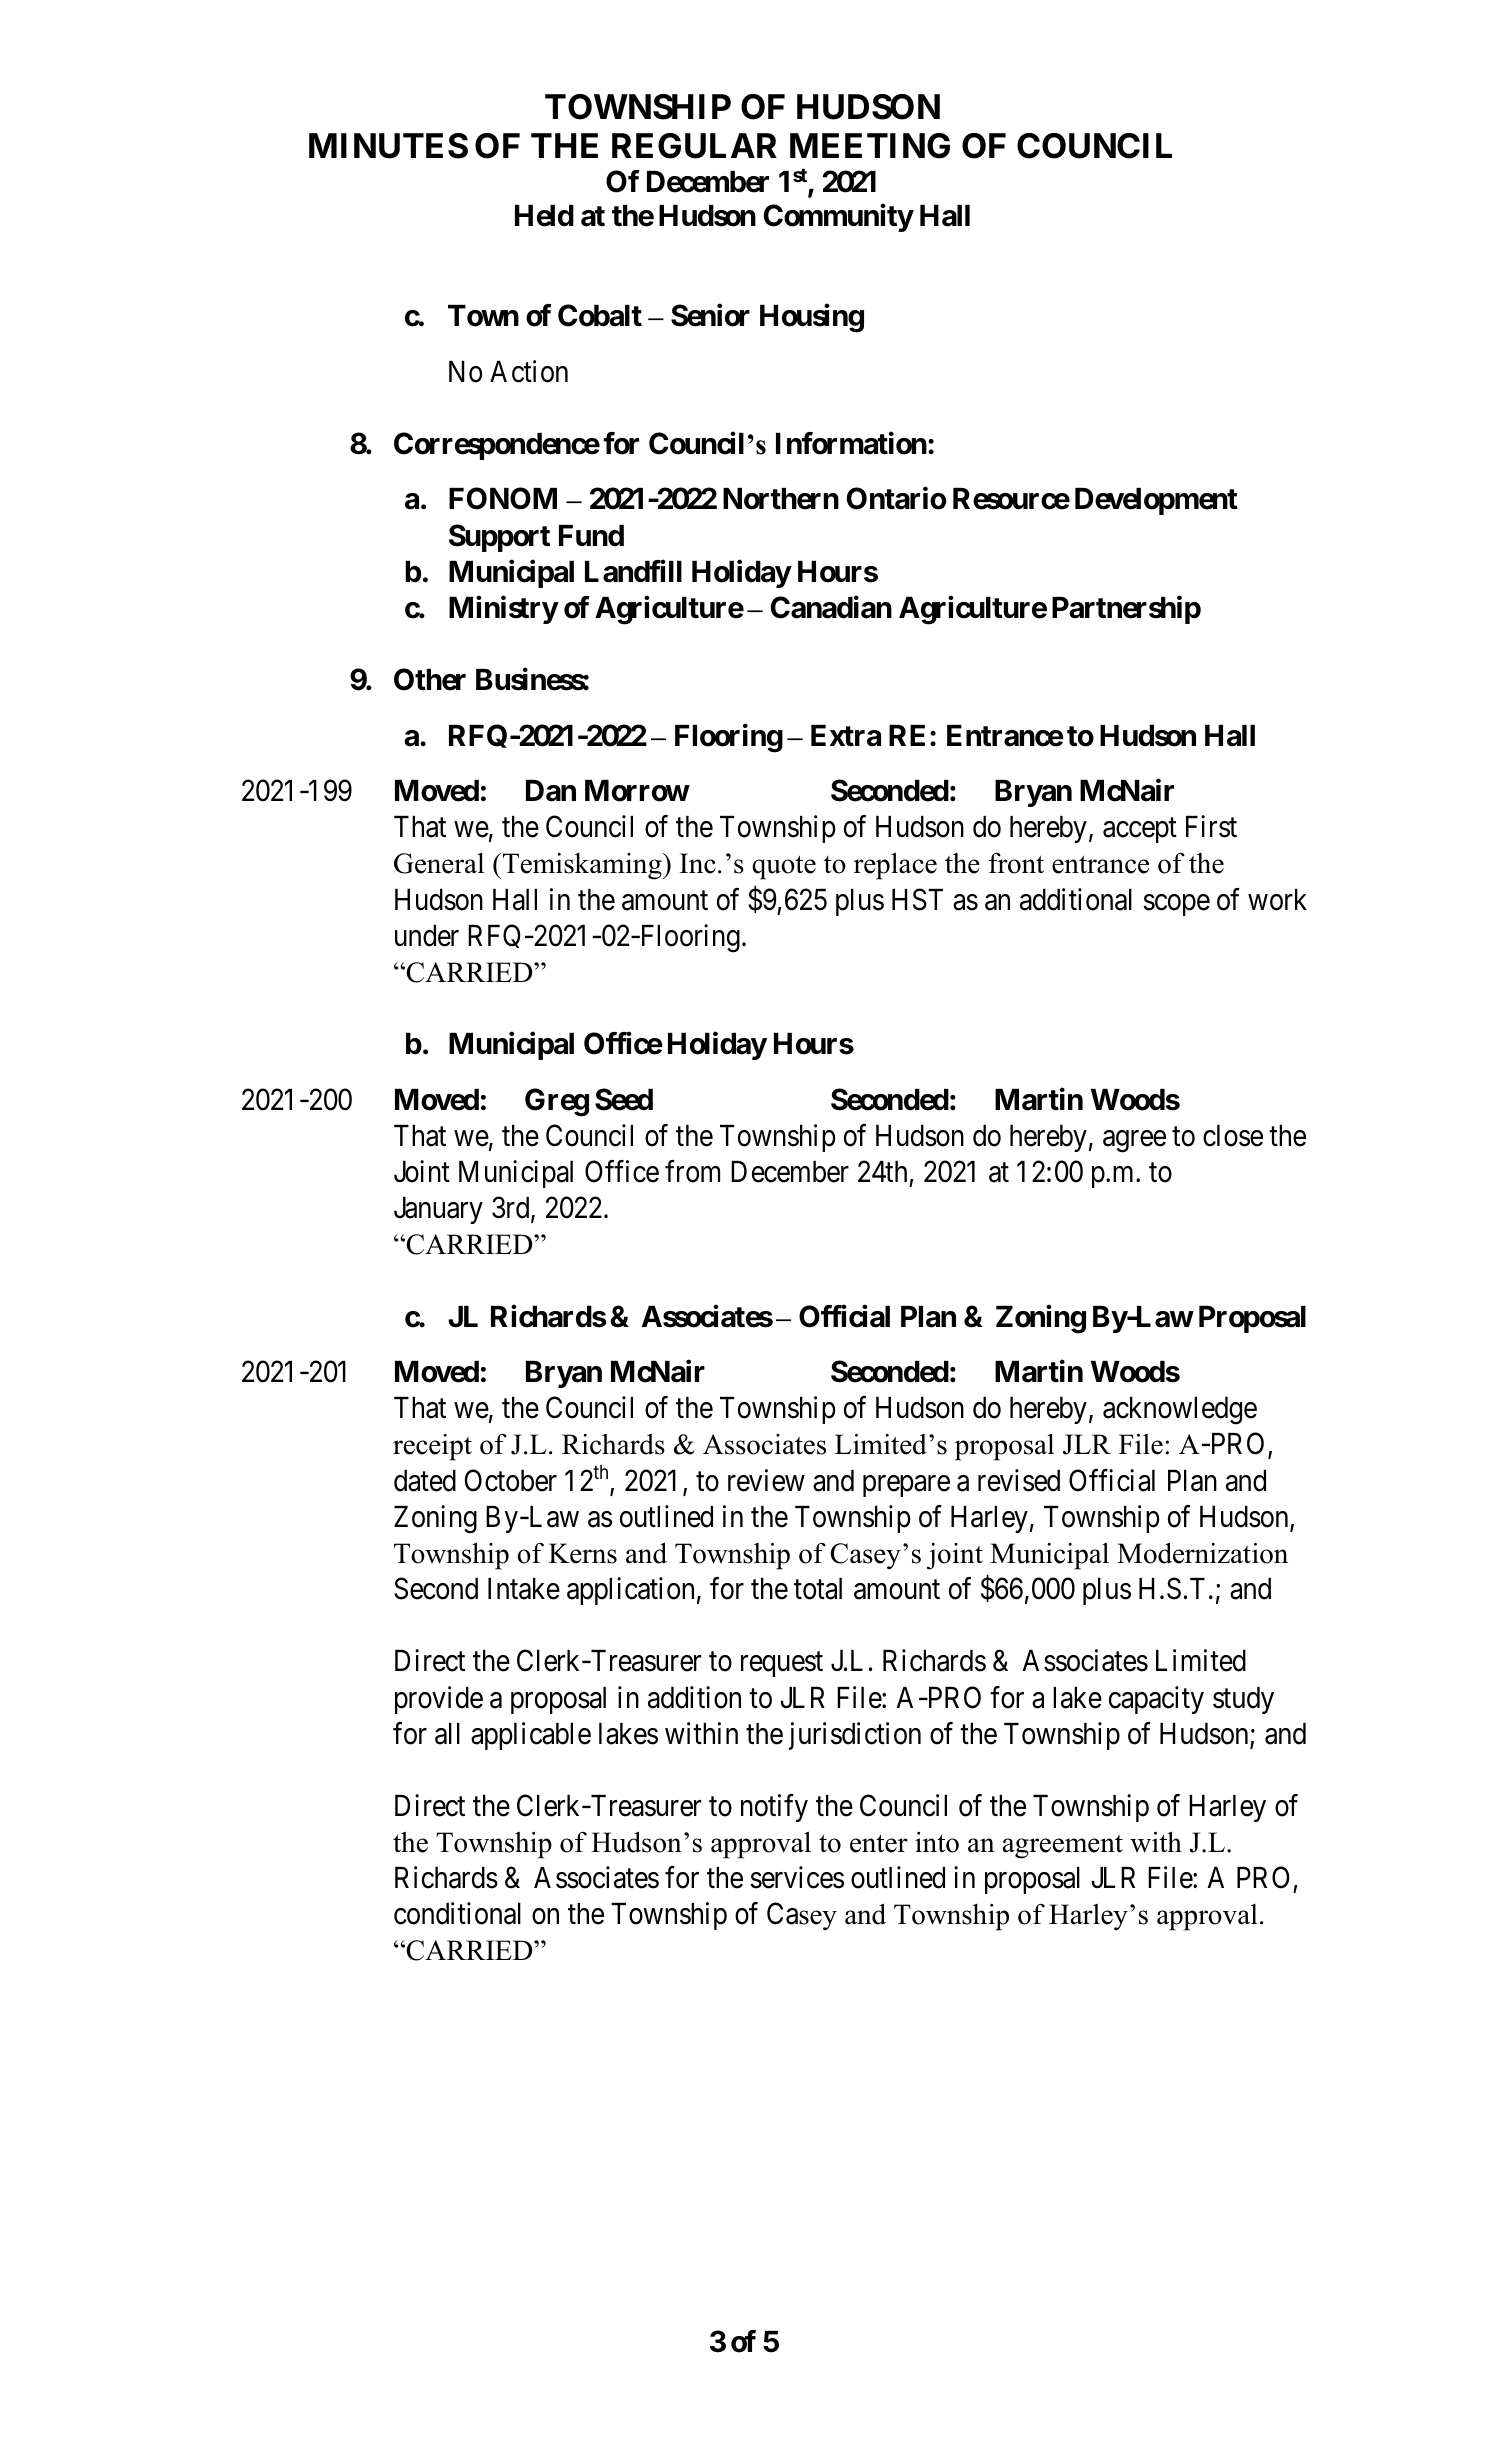 The image size is (1485, 2446). Describe the element at coordinates (544, 216) in the page. I see `Held` at that location.
